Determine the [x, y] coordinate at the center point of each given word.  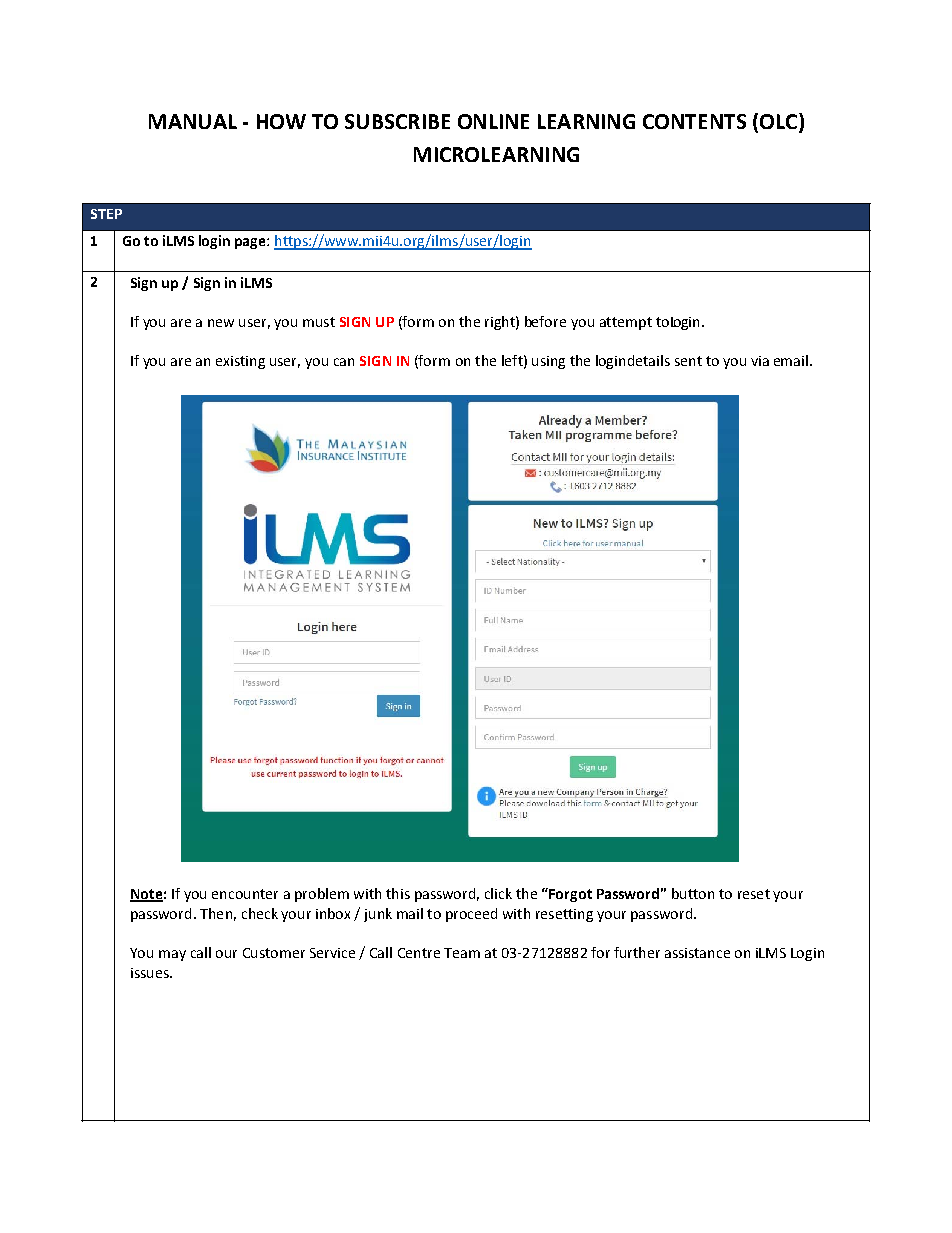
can [344, 362]
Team [462, 953]
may [172, 955]
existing [240, 362]
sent [688, 361]
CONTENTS [694, 121]
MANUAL [193, 121]
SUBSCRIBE [397, 121]
